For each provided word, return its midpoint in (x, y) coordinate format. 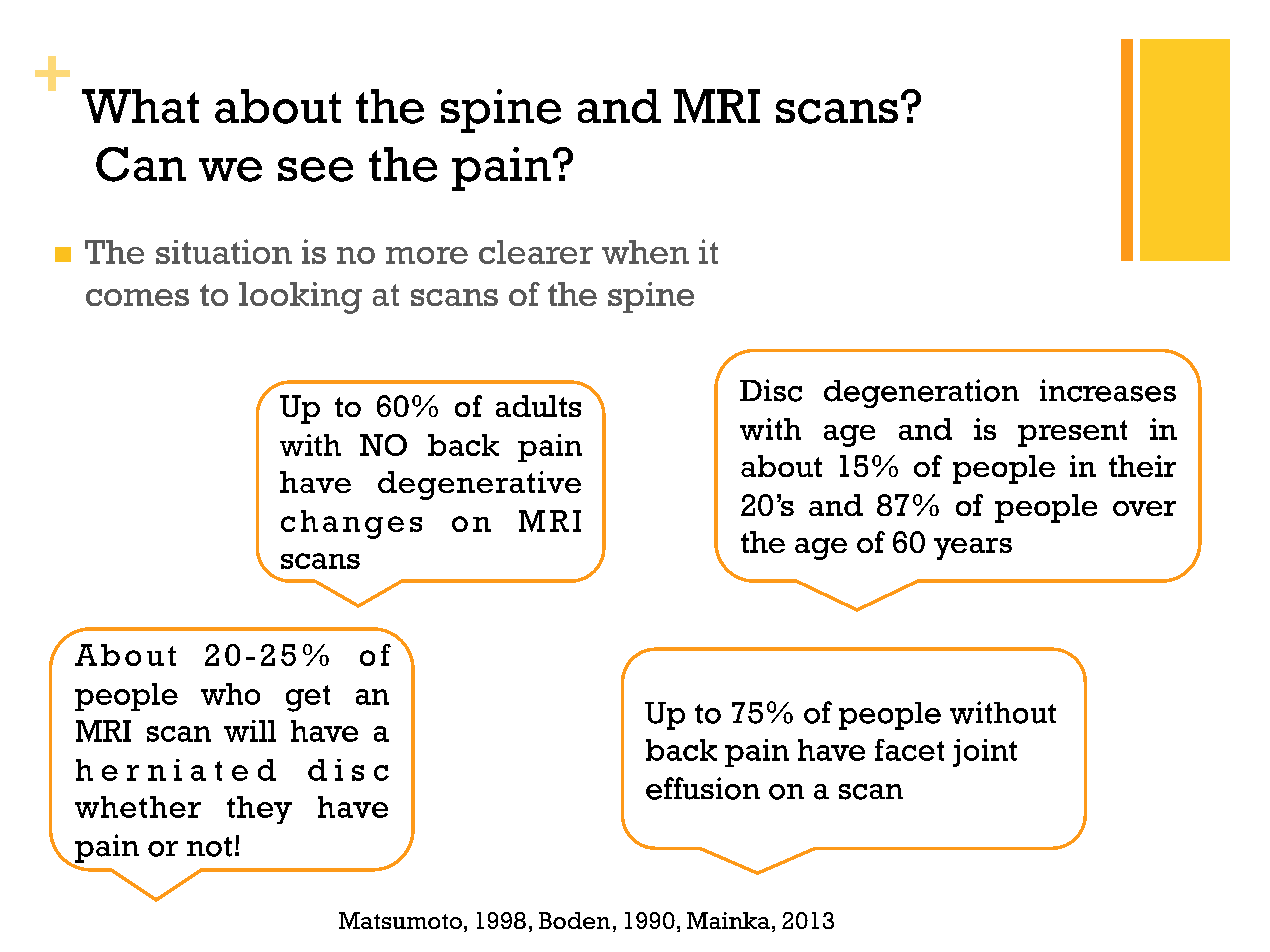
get (308, 698)
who (230, 694)
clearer (536, 252)
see (315, 169)
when (645, 252)
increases (1108, 390)
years (973, 549)
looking (300, 298)
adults (538, 406)
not (209, 847)
